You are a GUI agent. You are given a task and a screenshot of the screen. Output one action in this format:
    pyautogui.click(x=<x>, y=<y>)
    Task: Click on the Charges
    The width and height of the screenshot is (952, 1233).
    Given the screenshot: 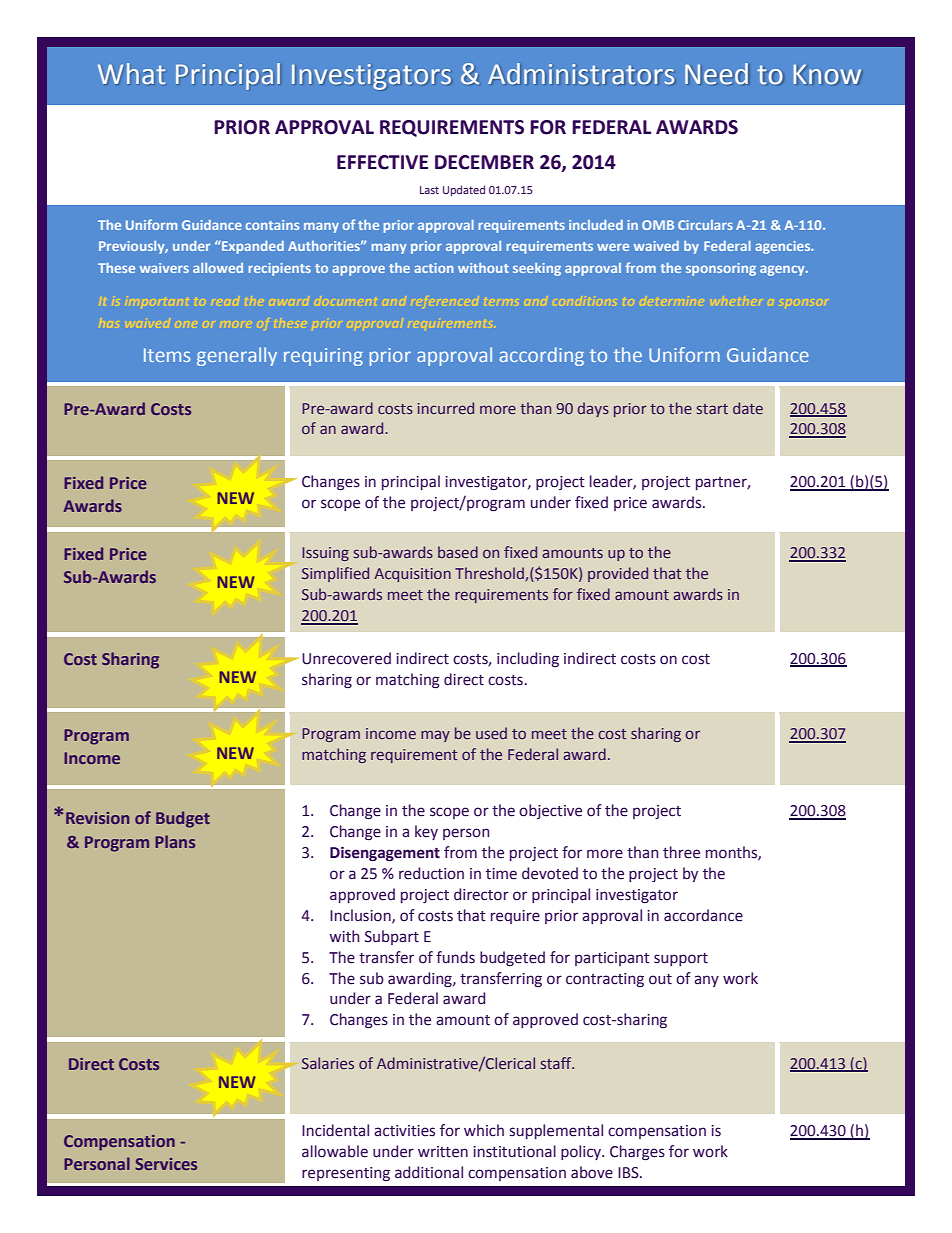 What is the action you would take?
    pyautogui.click(x=637, y=1152)
